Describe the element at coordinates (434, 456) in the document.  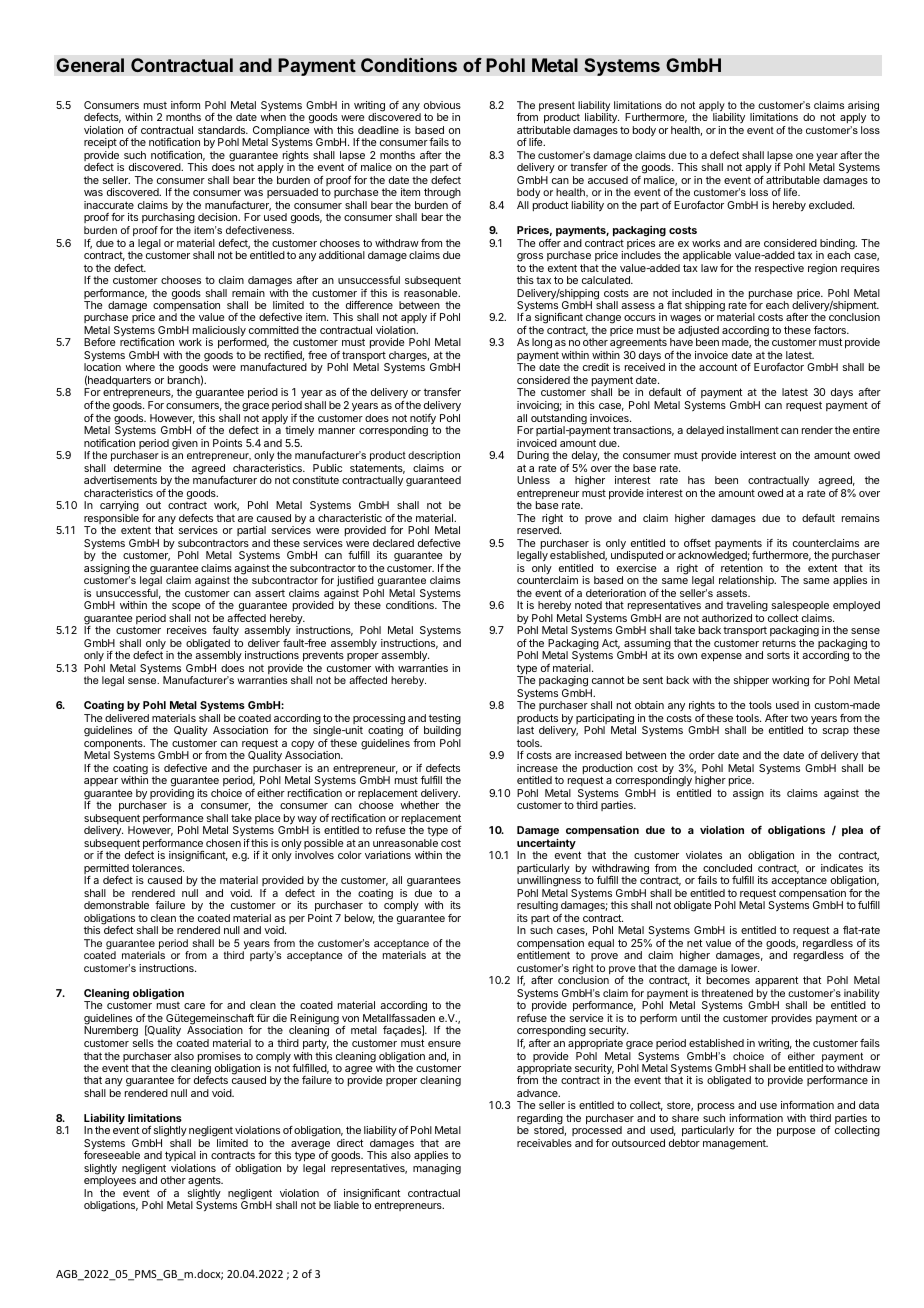
I see `description` at that location.
